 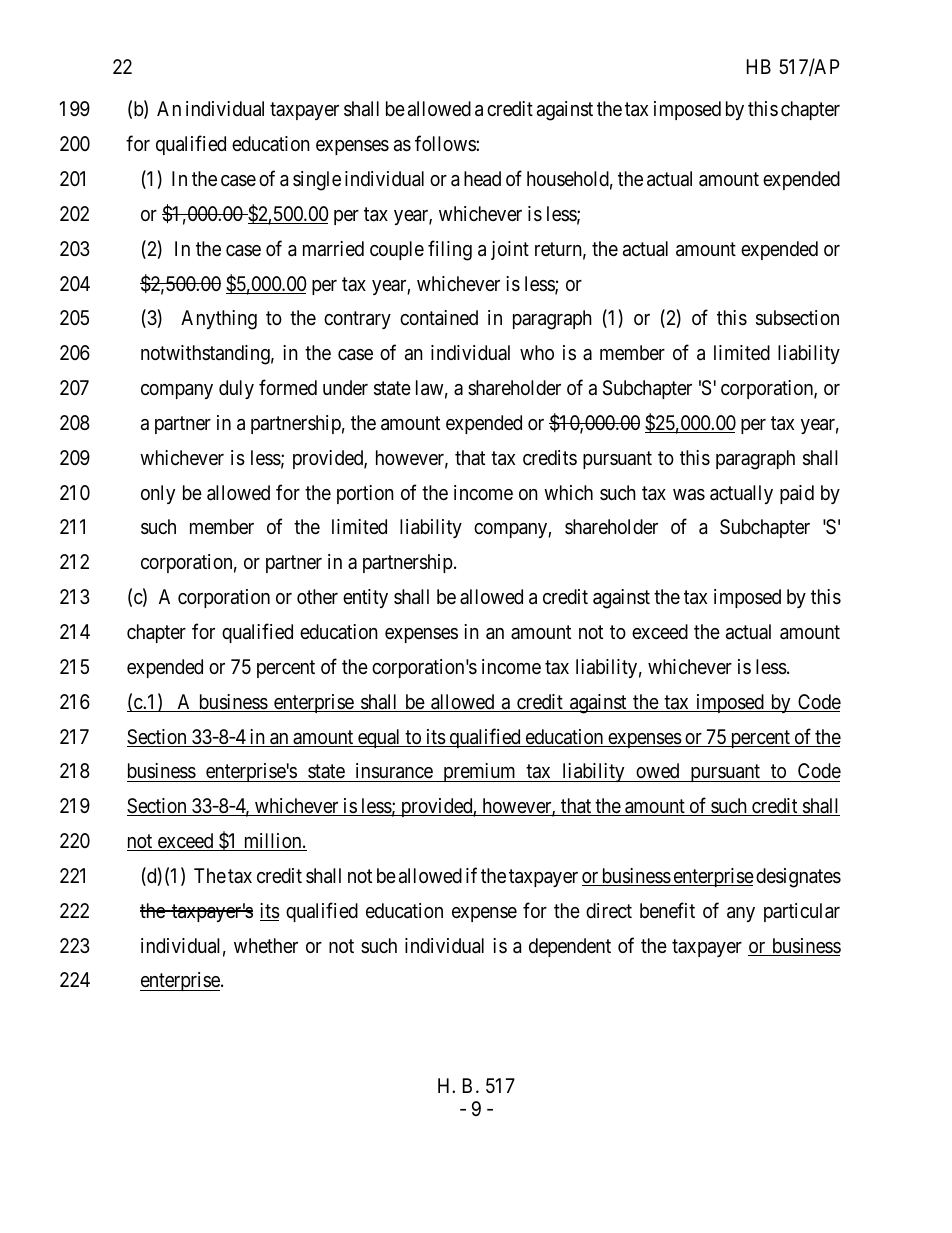 I want to click on whether, so click(x=266, y=945).
